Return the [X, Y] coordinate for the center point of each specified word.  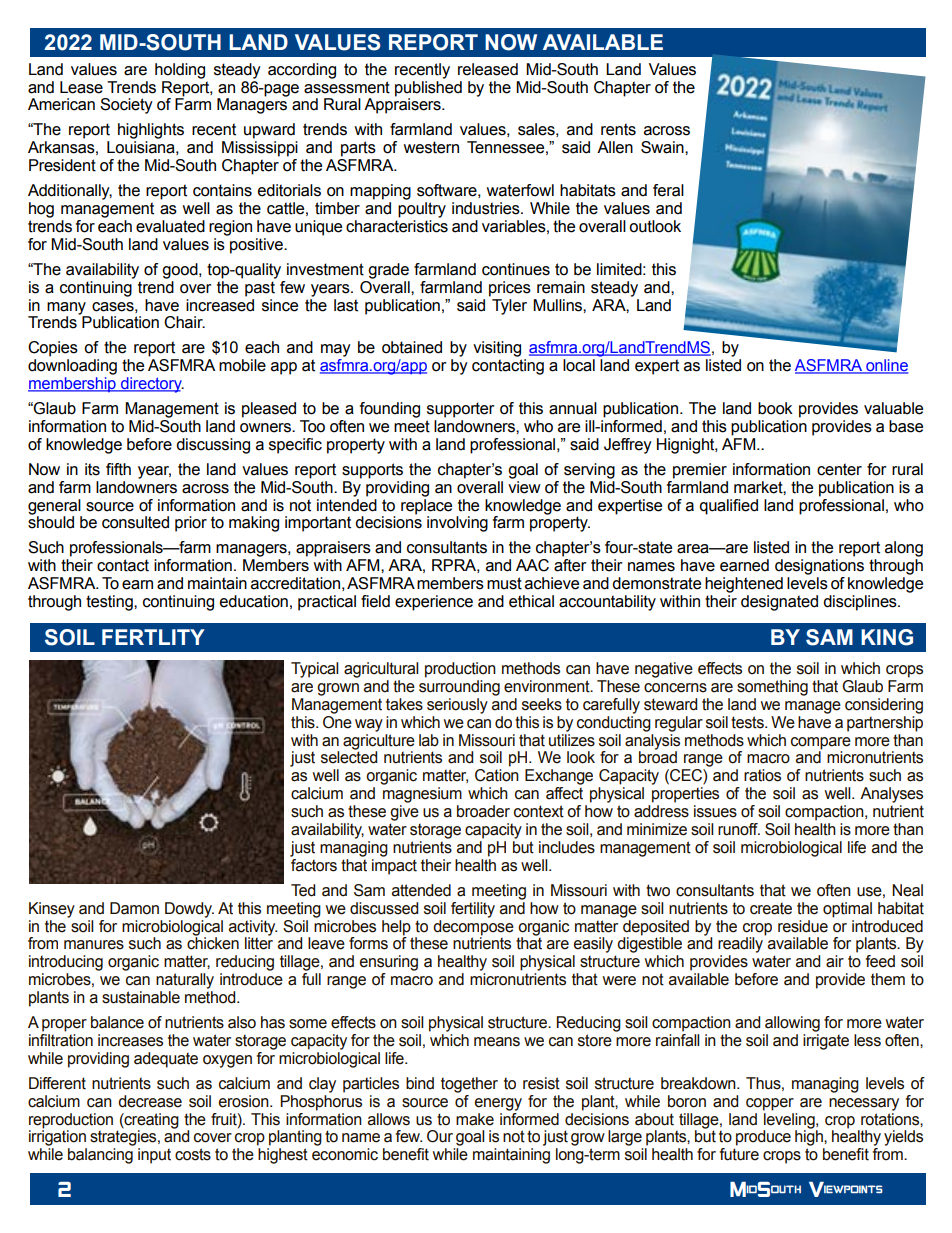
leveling [790, 1119]
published [428, 87]
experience [434, 603]
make [475, 1119]
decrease [150, 1101]
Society [126, 106]
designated [779, 603]
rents [618, 129]
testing [110, 603]
